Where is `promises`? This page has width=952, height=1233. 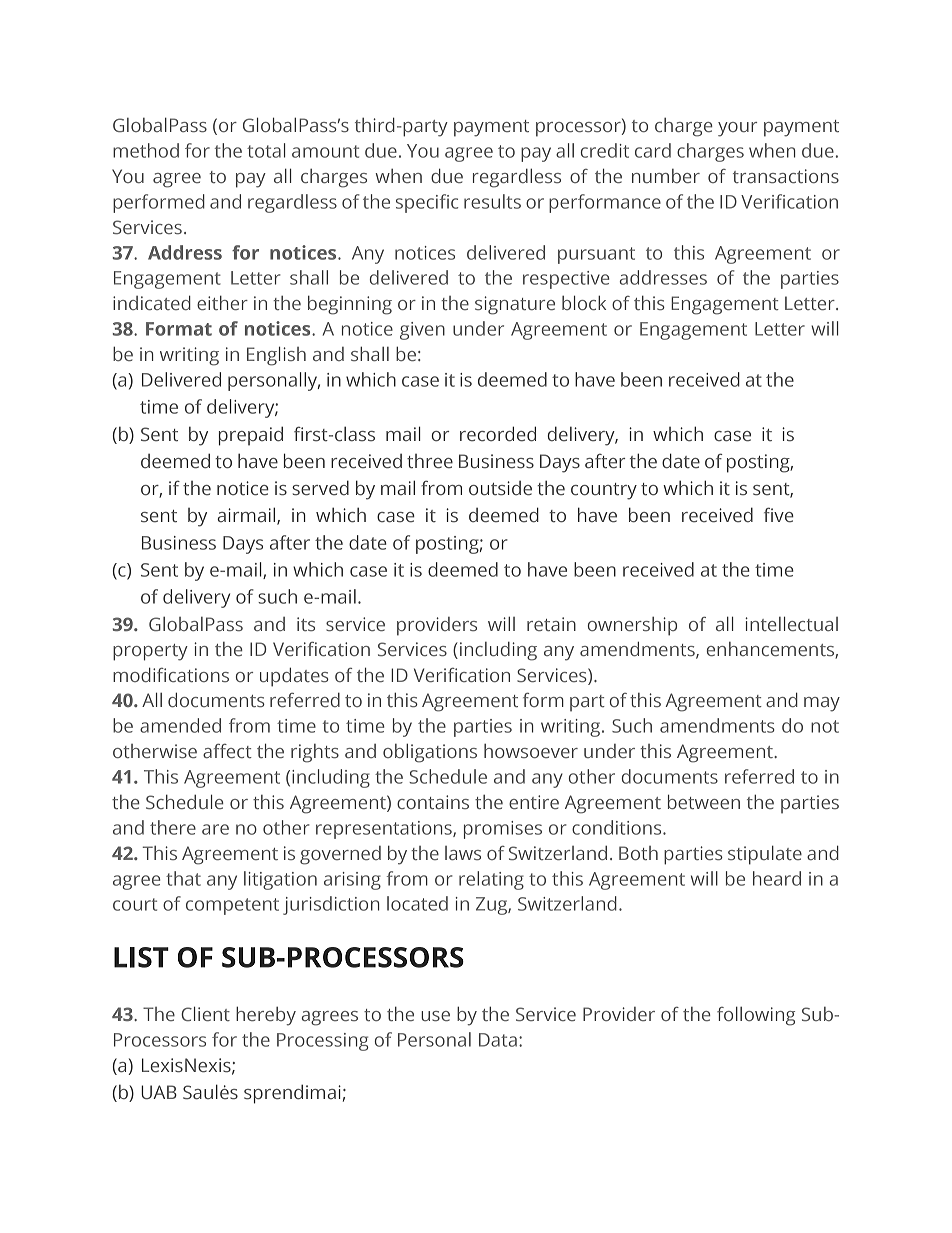 promises is located at coordinates (503, 830).
